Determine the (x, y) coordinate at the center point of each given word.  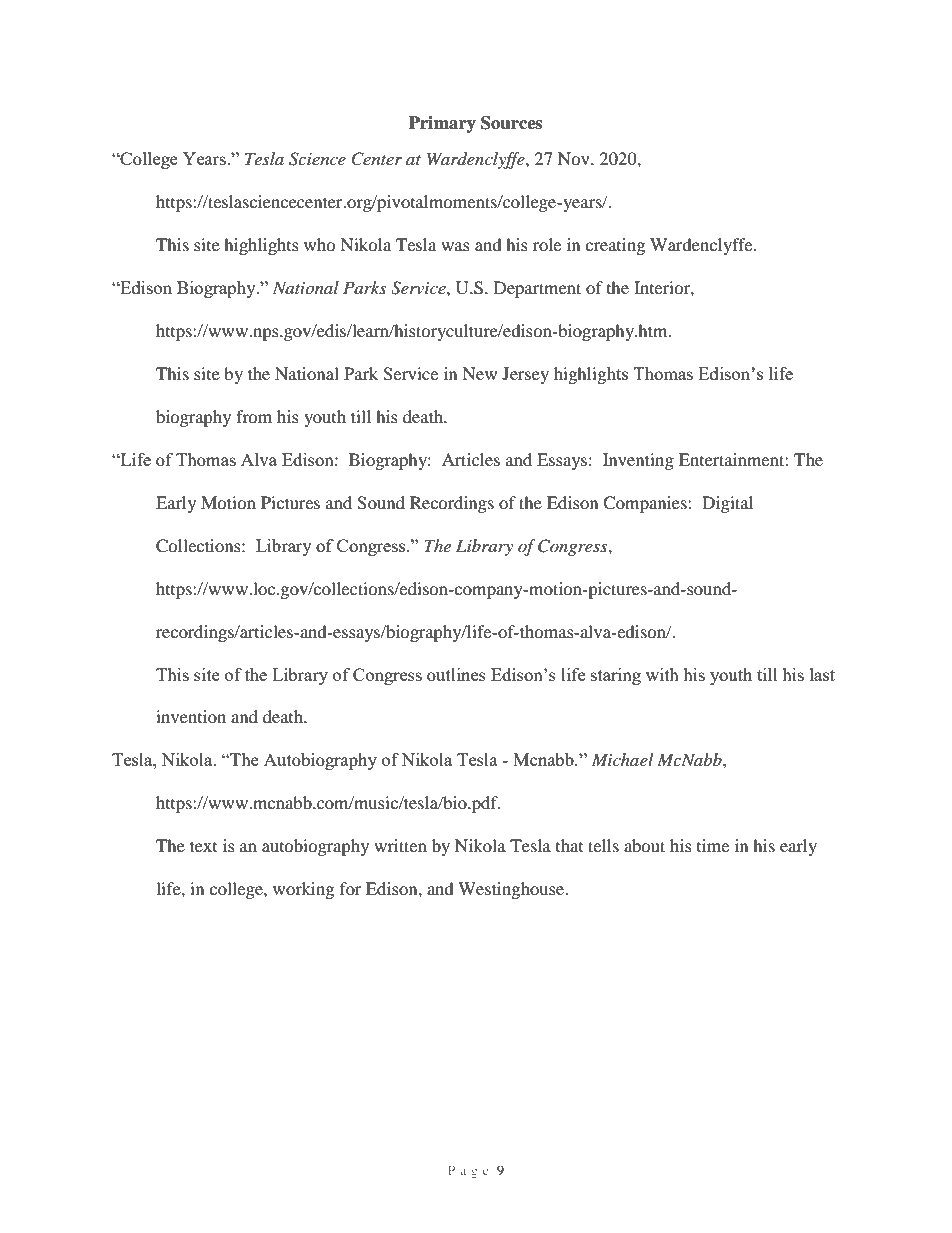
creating (615, 246)
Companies (646, 504)
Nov (575, 158)
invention (191, 716)
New (479, 373)
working (303, 890)
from (254, 416)
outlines (456, 674)
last (822, 674)
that (569, 845)
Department (537, 289)
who (320, 244)
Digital (727, 504)
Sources (511, 123)
